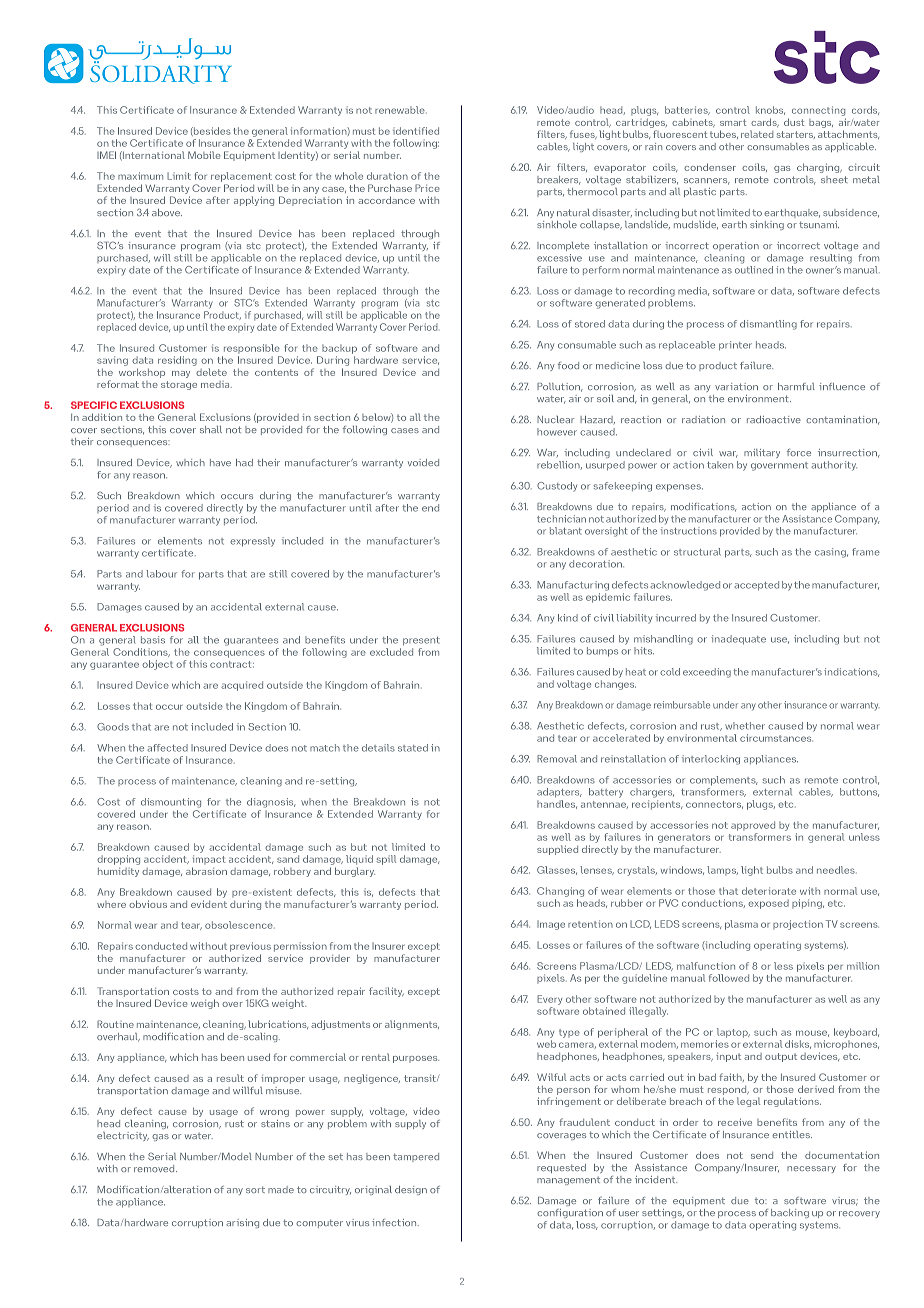  What do you see at coordinates (423, 462) in the screenshot?
I see `voided` at bounding box center [423, 462].
